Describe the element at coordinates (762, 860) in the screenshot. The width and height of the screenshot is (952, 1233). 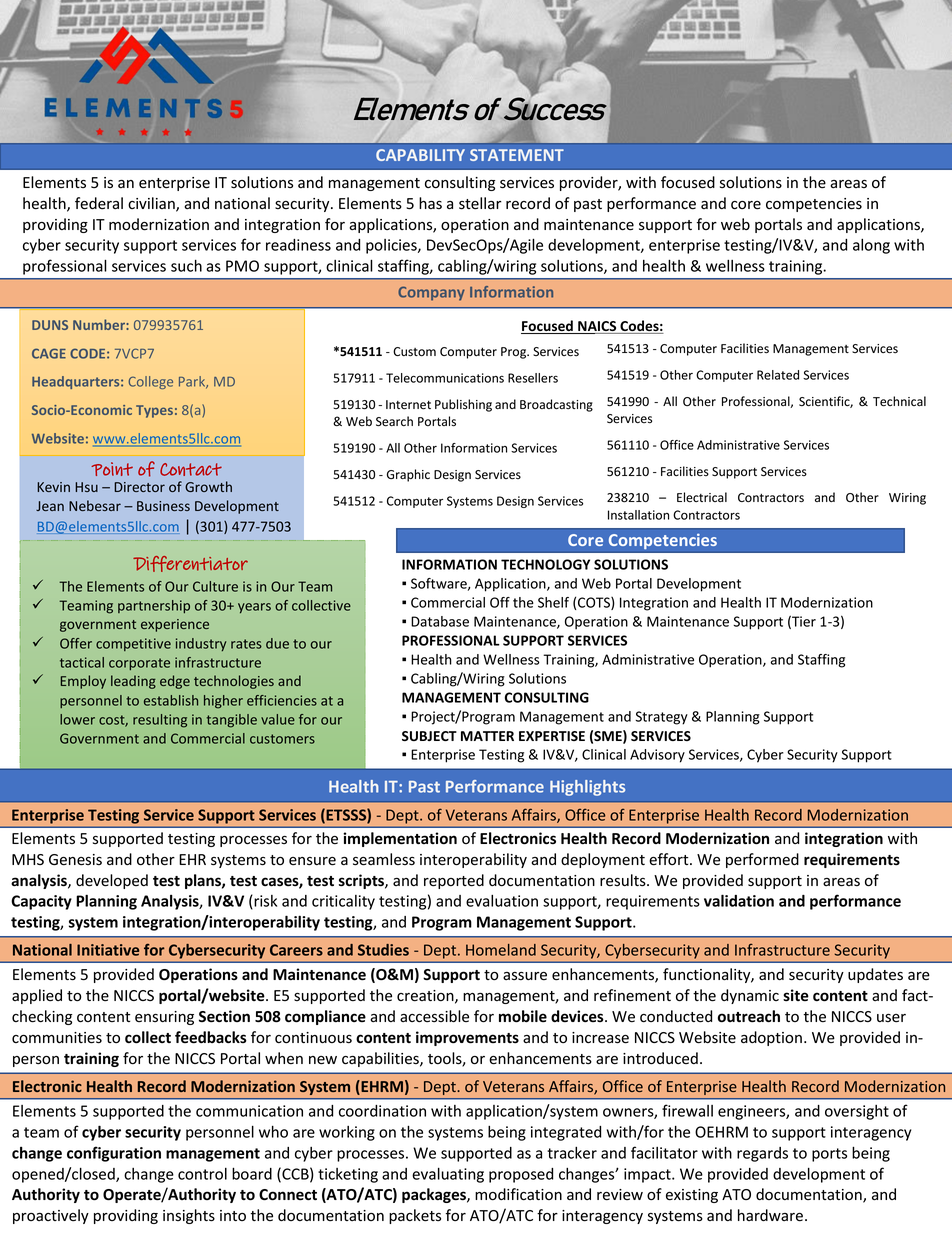
I see `performed` at that location.
